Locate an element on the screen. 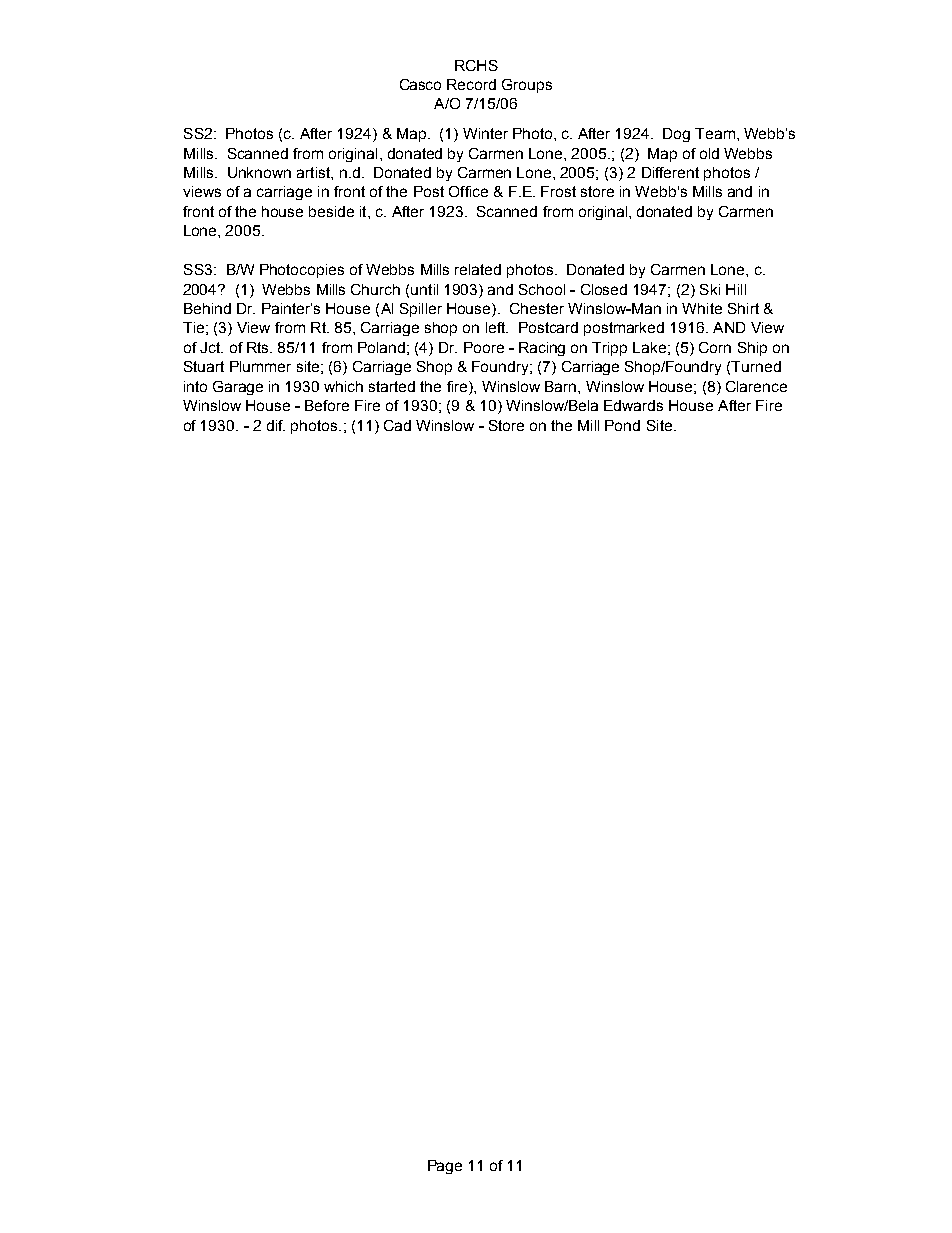 The height and width of the screenshot is (1233, 952). Winter is located at coordinates (485, 133).
